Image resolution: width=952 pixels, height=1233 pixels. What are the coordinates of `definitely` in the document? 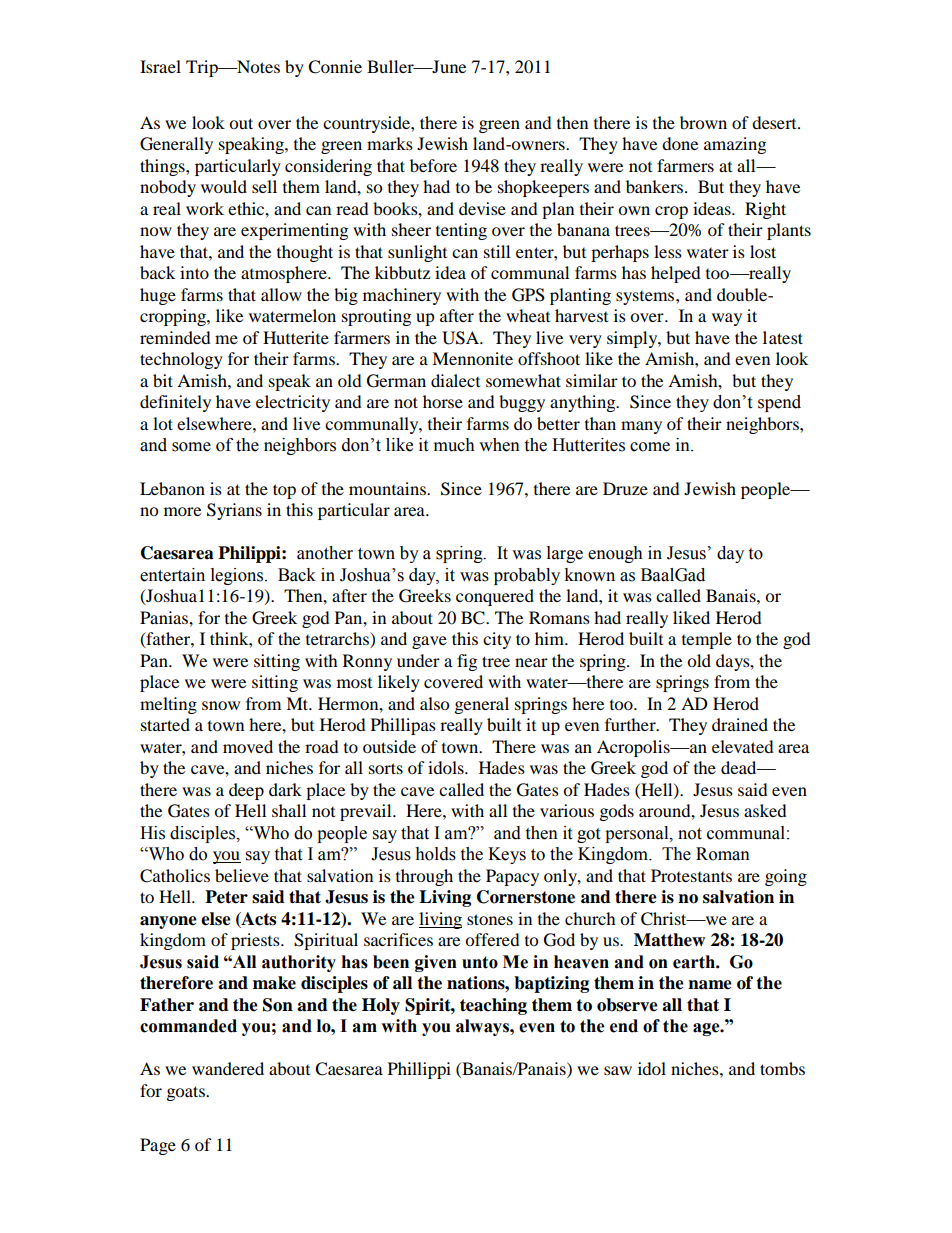 It's located at (175, 403).
